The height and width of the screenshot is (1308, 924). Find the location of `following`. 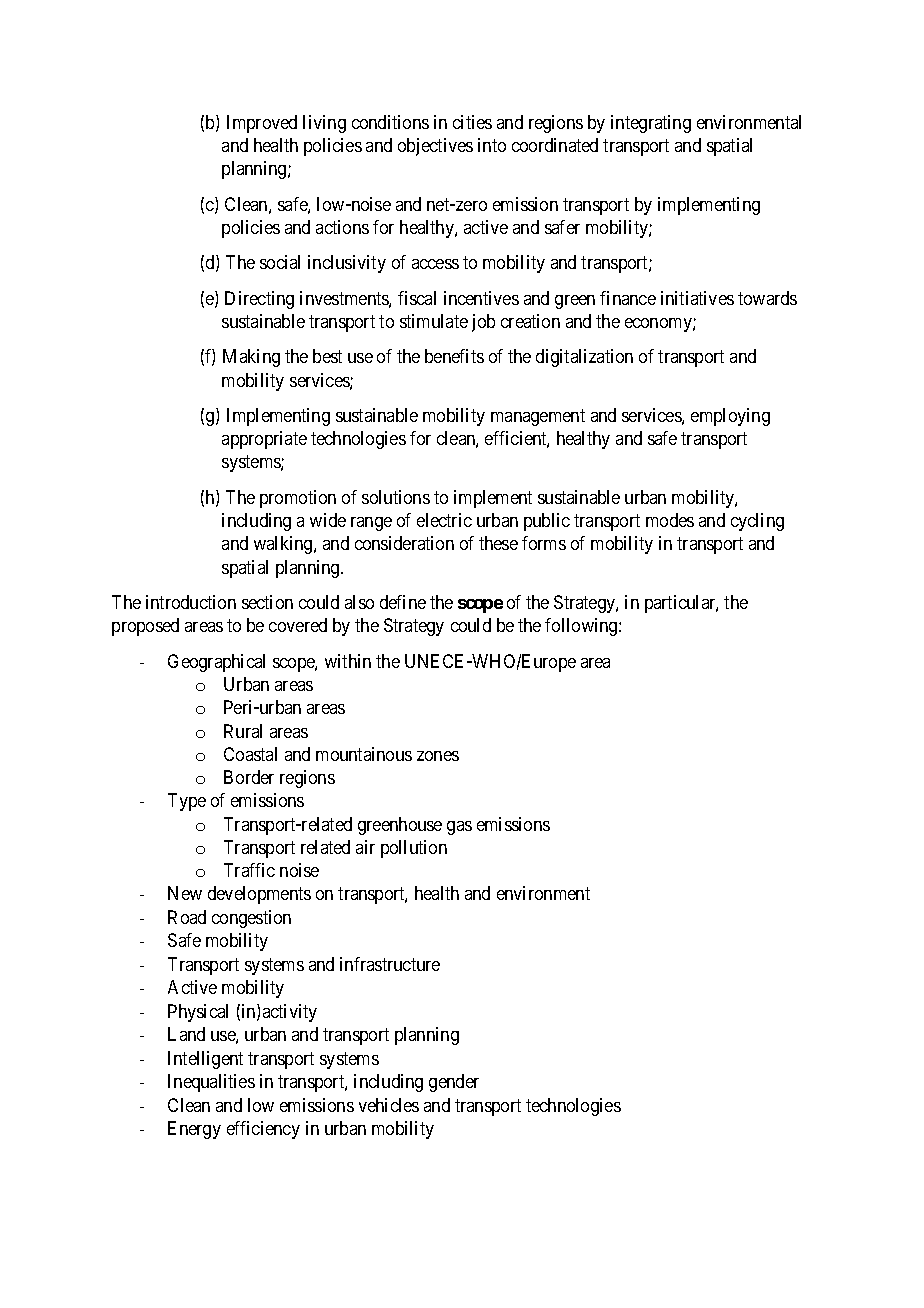

following is located at coordinates (582, 627).
